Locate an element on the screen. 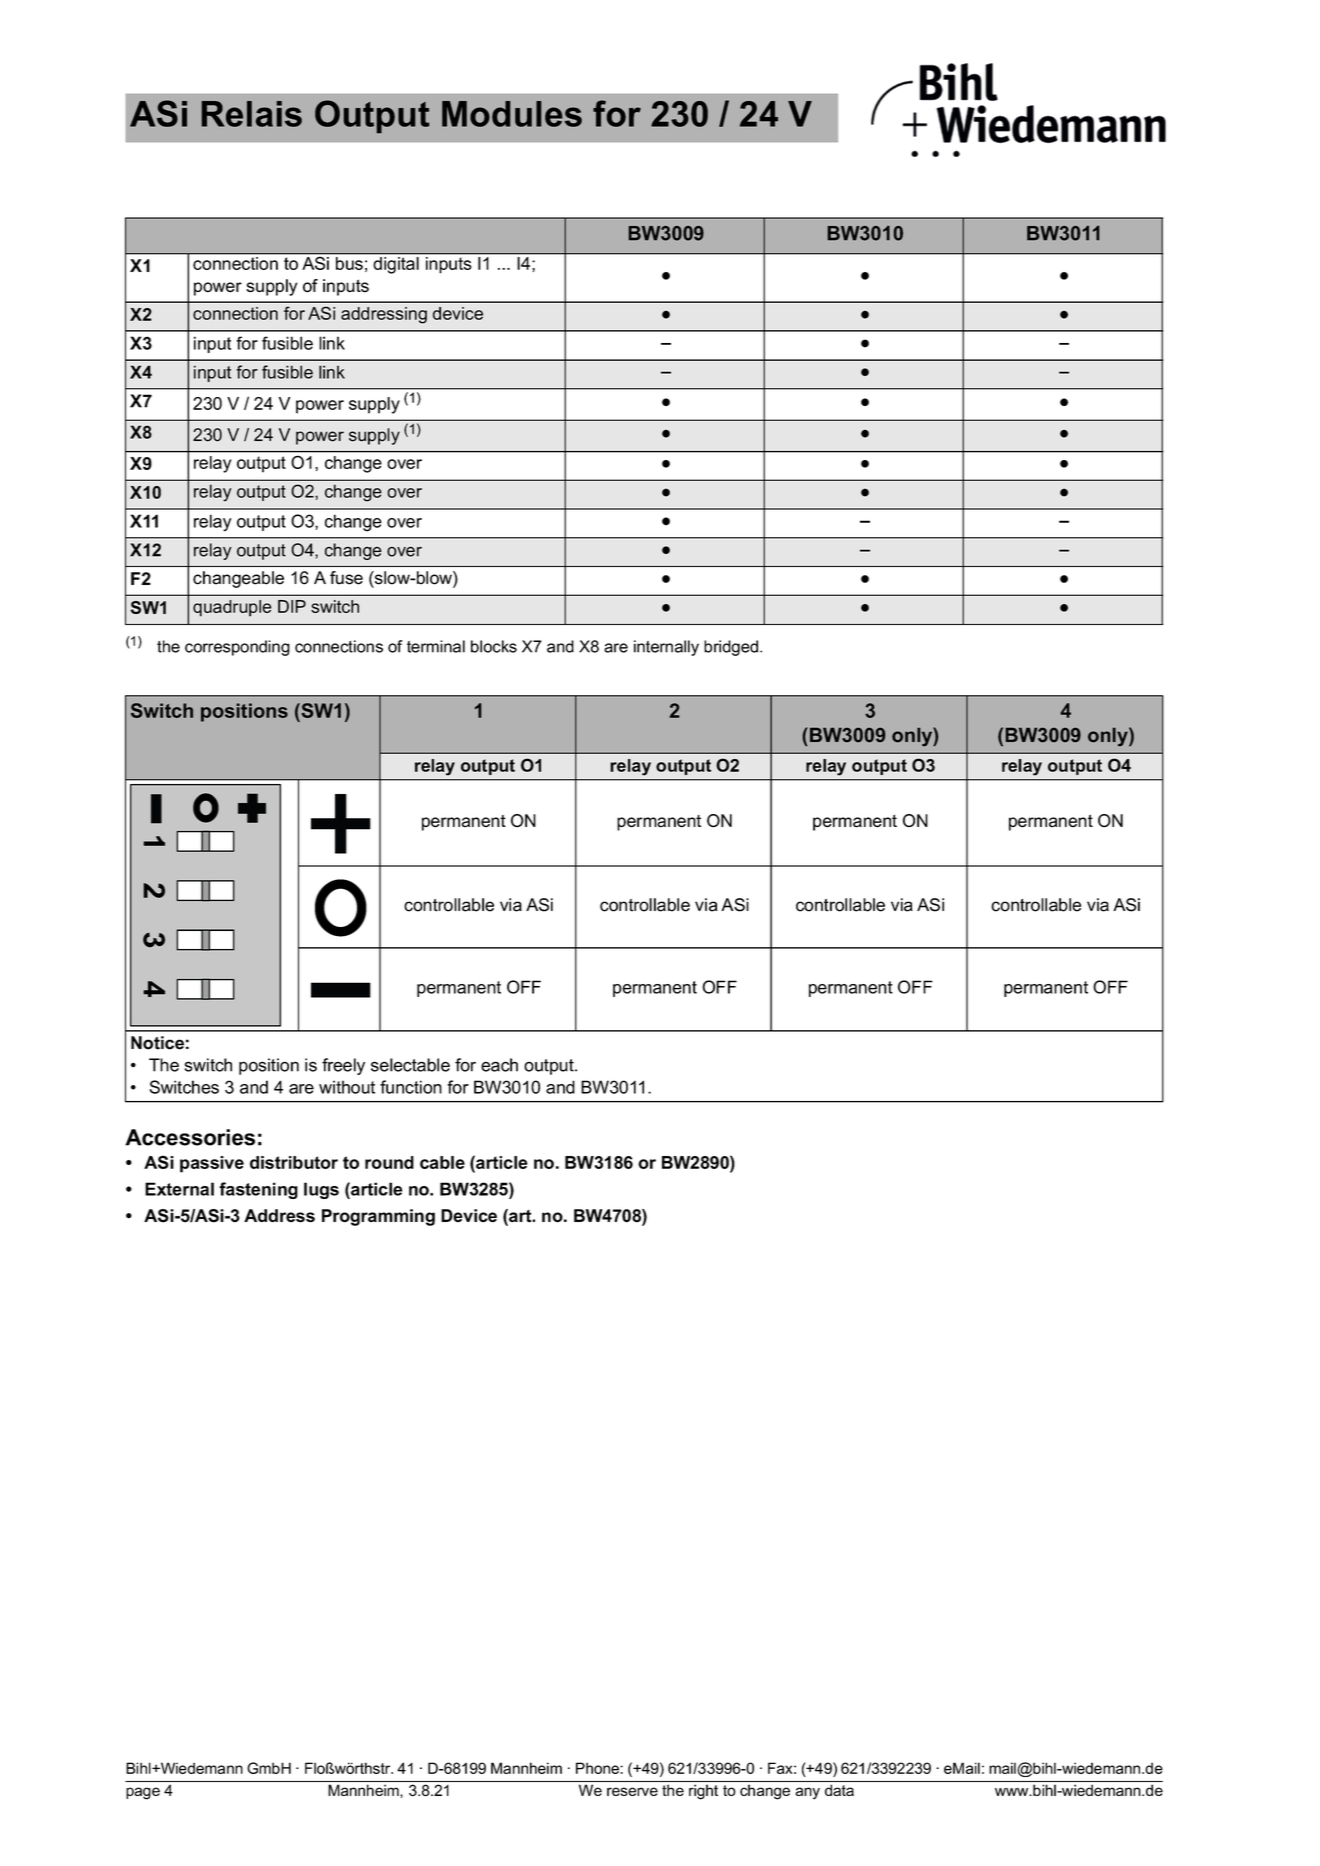 The image size is (1320, 1866). page is located at coordinates (143, 1793).
